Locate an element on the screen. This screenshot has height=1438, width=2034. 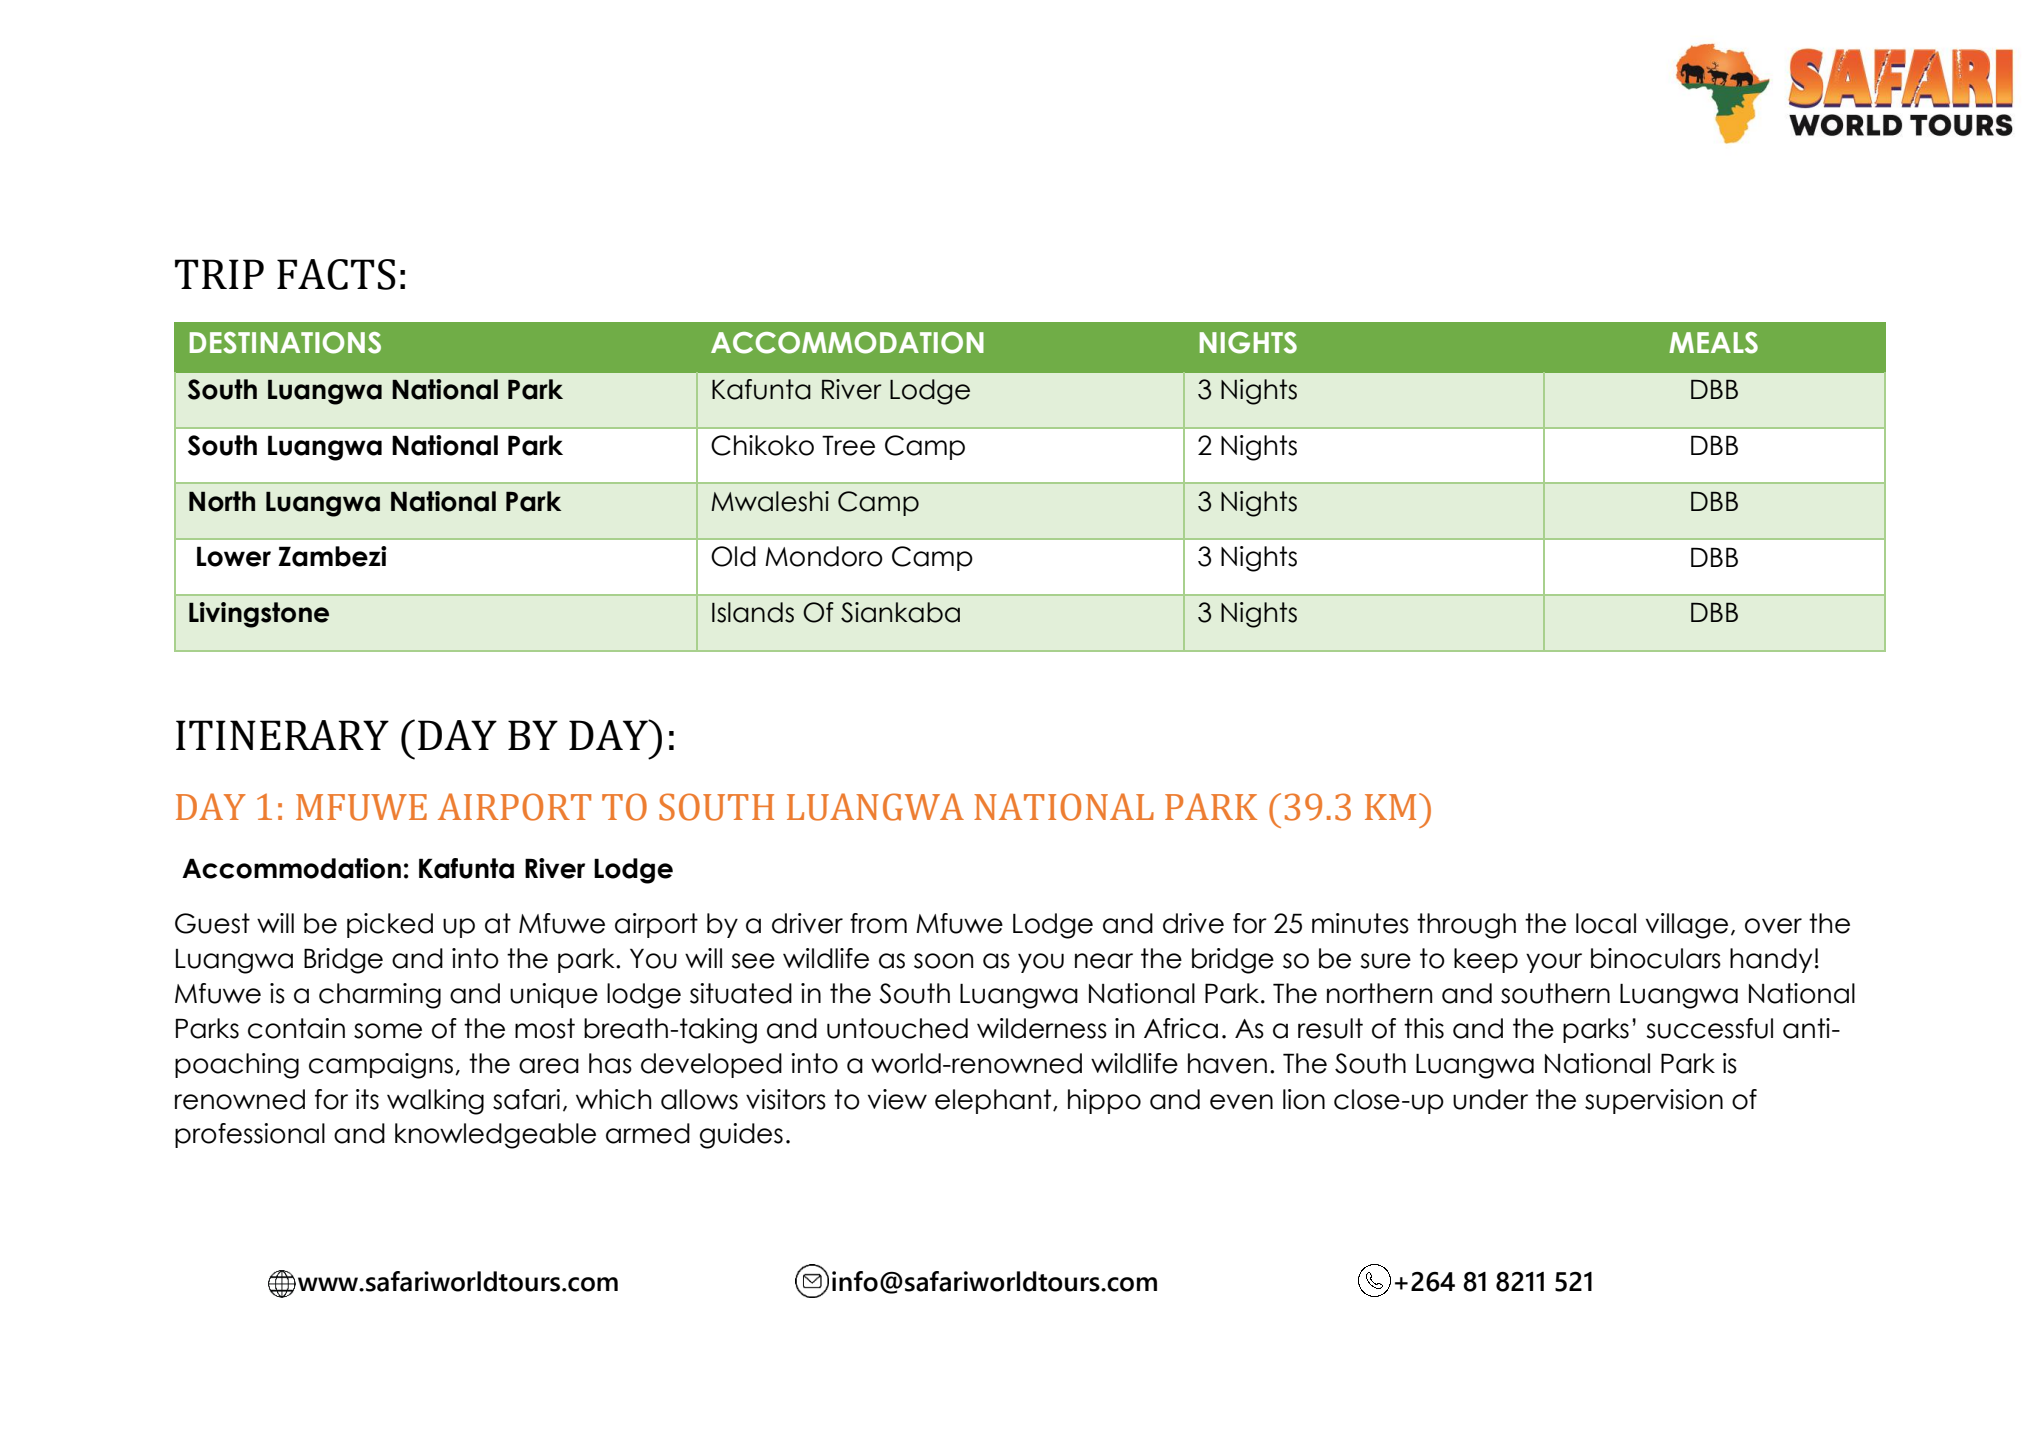
ITINERARY is located at coordinates (282, 735).
